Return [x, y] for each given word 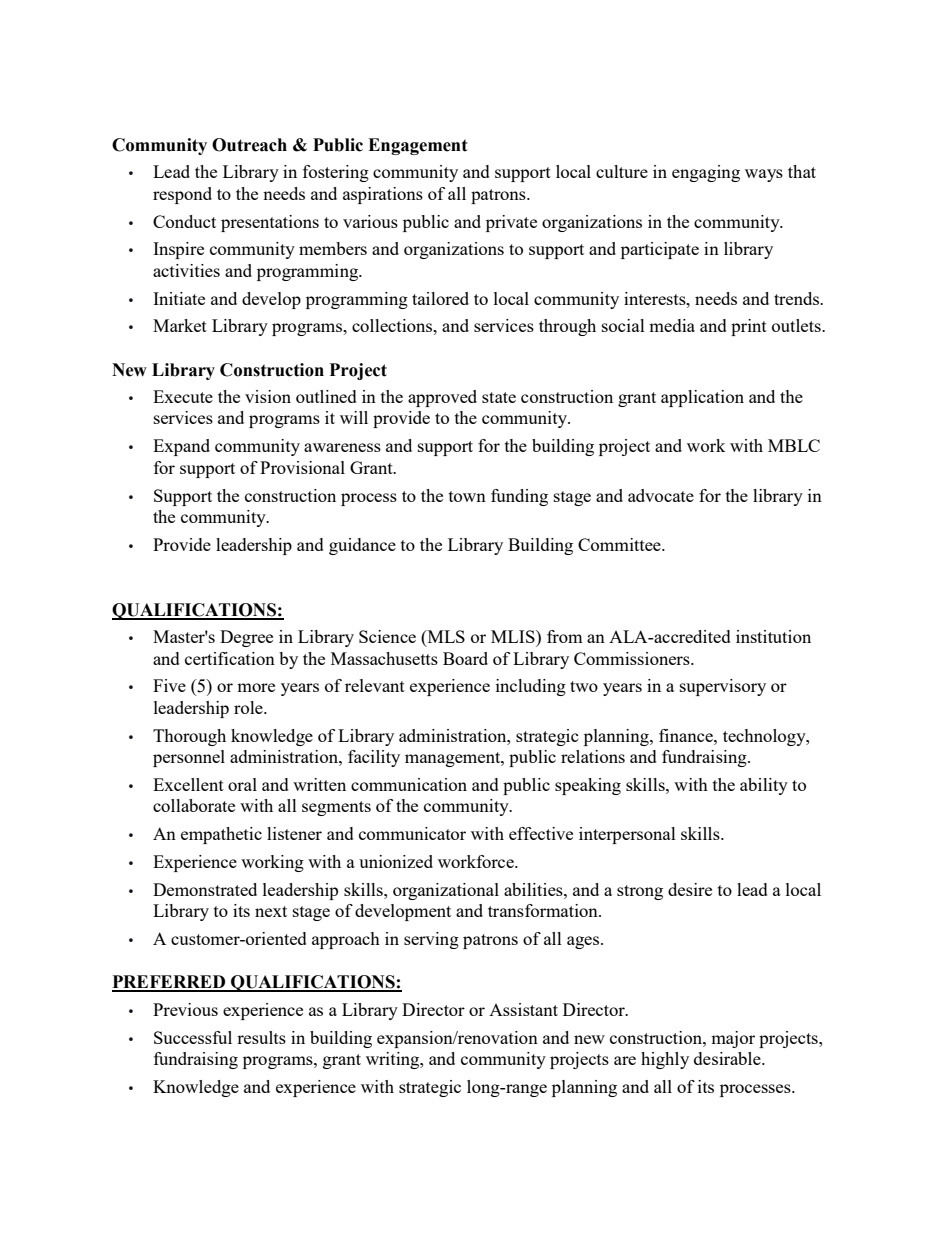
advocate [661, 495]
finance [687, 735]
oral [242, 784]
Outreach [249, 145]
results [261, 1037]
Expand [181, 447]
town [467, 496]
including [531, 687]
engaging [706, 173]
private [511, 223]
